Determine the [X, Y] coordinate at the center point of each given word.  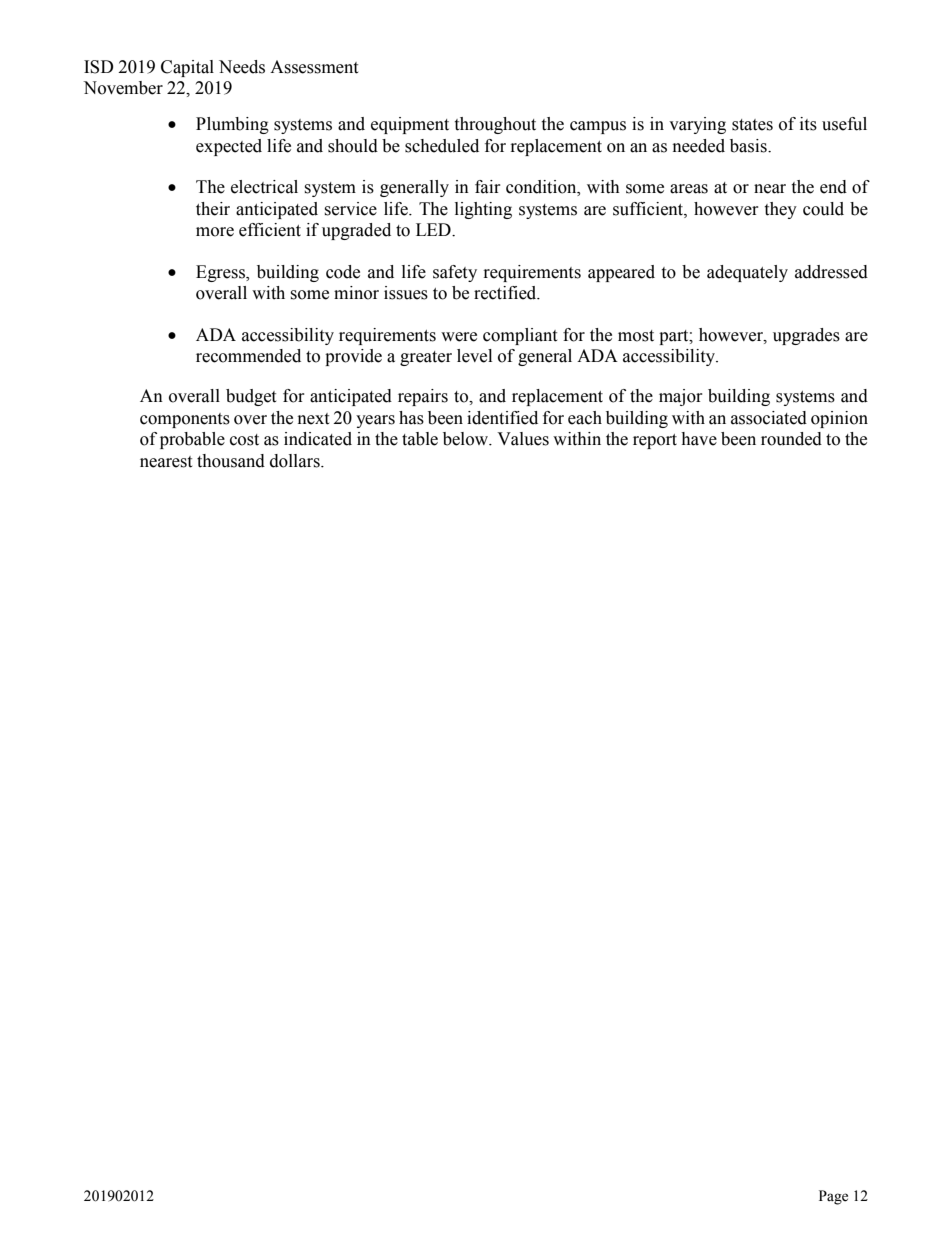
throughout [495, 125]
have [699, 439]
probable [192, 440]
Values [523, 439]
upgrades [806, 336]
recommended [248, 356]
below [467, 439]
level [474, 356]
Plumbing [232, 125]
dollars [296, 461]
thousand [231, 461]
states [752, 125]
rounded [791, 439]
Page [833, 1197]
